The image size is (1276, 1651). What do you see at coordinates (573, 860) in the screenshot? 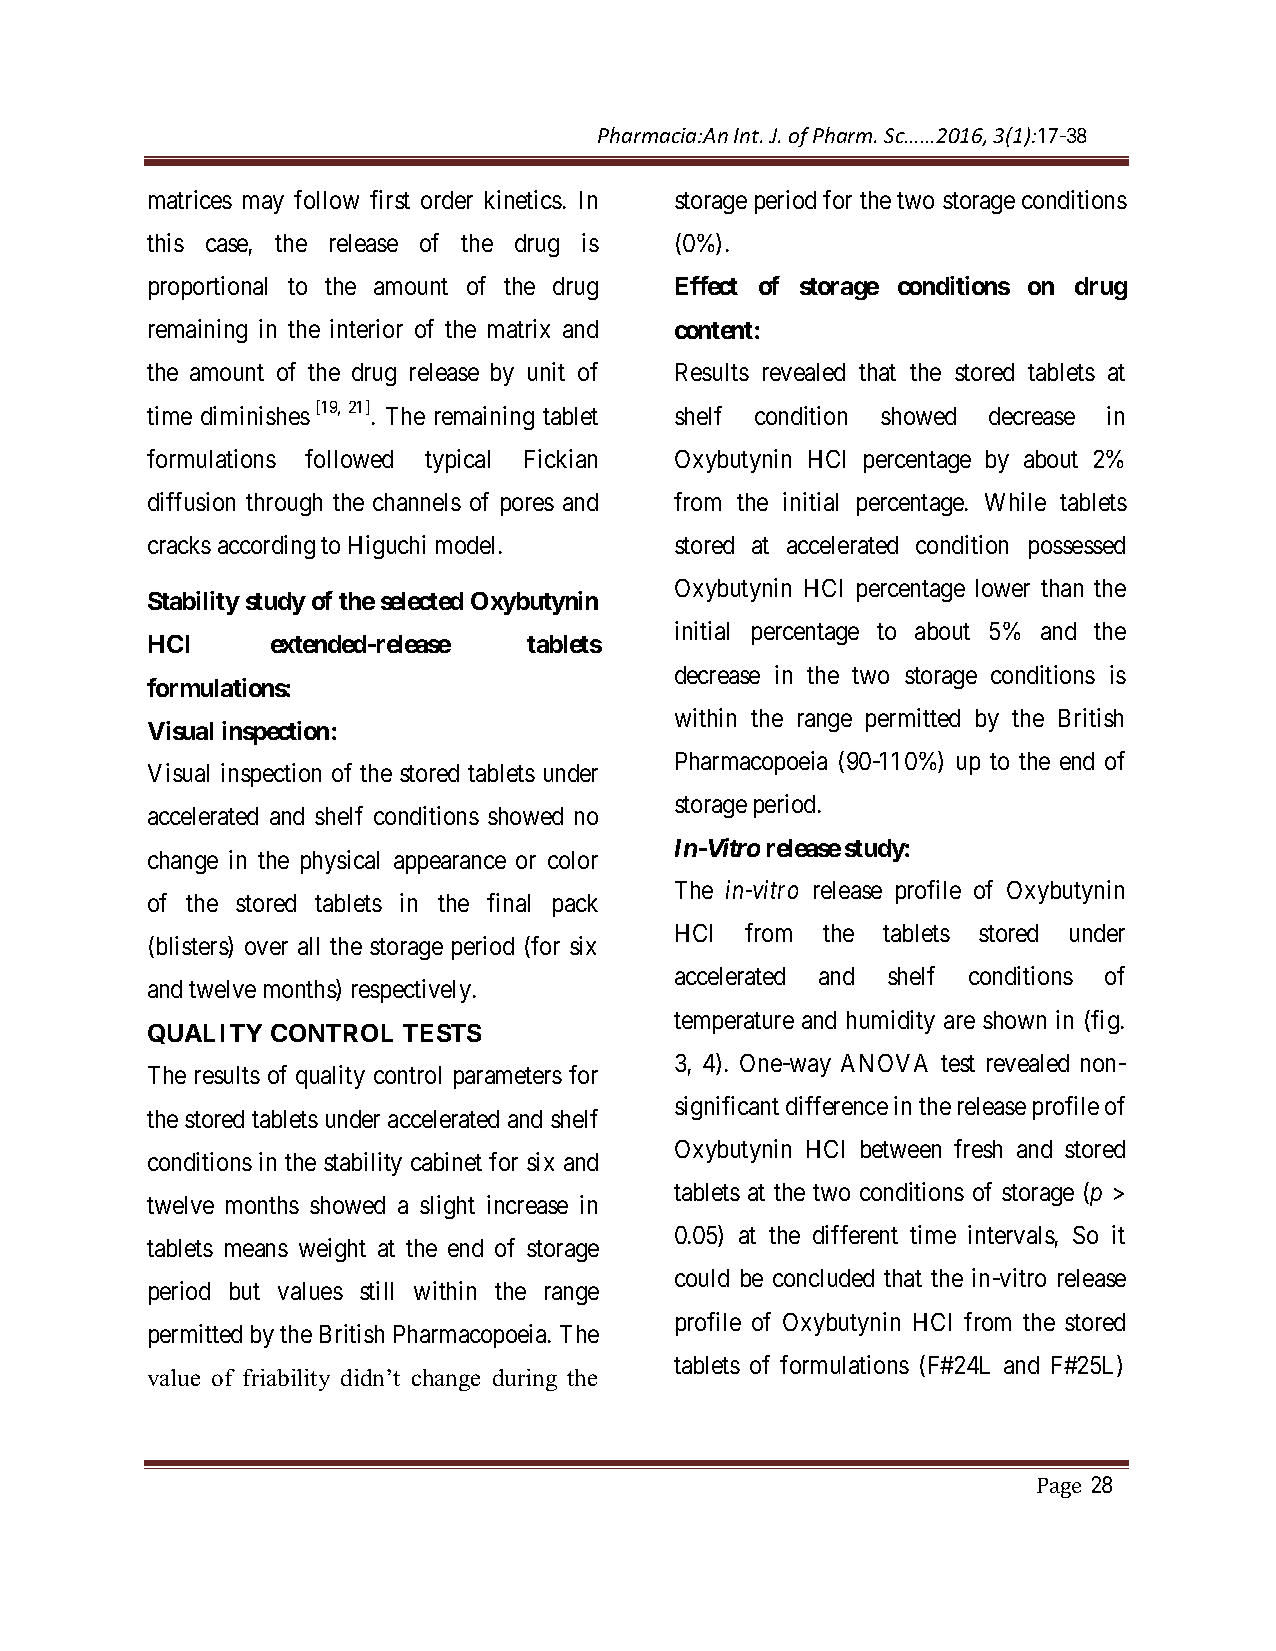
I see `color` at bounding box center [573, 860].
